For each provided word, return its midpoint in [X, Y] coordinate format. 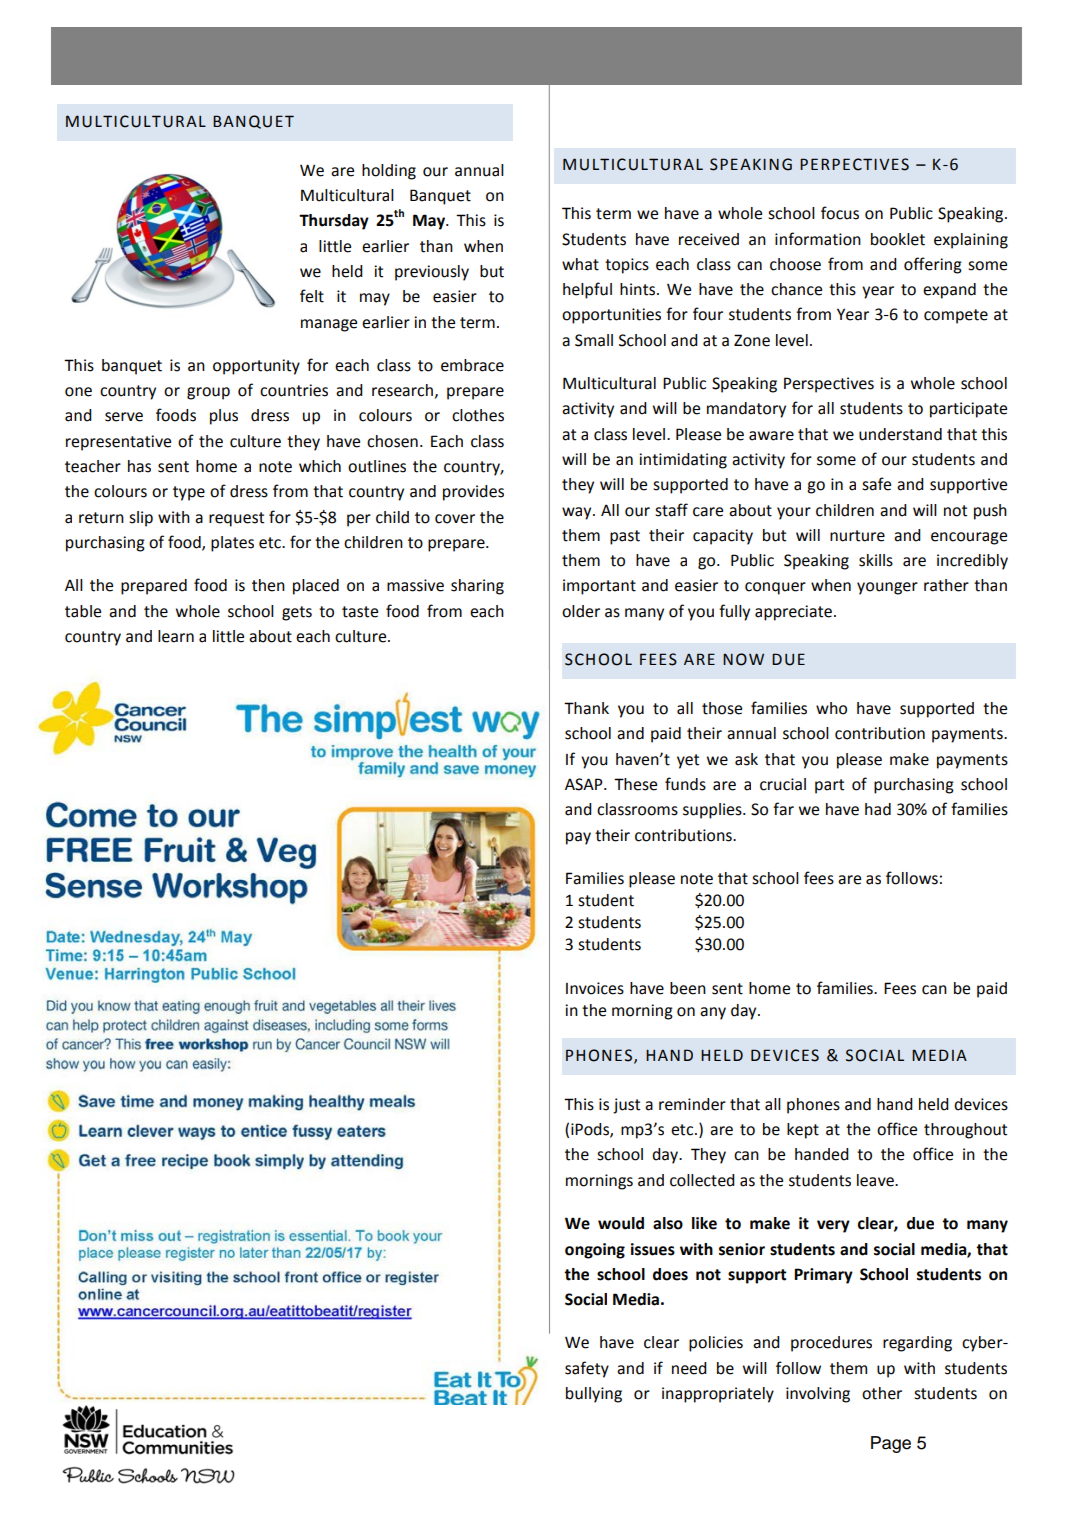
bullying [594, 1395]
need [689, 1368]
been [688, 988]
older [581, 611]
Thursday [334, 222]
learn [176, 636]
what [580, 264]
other [882, 1393]
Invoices [595, 988]
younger [887, 588]
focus [840, 213]
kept [803, 1131]
